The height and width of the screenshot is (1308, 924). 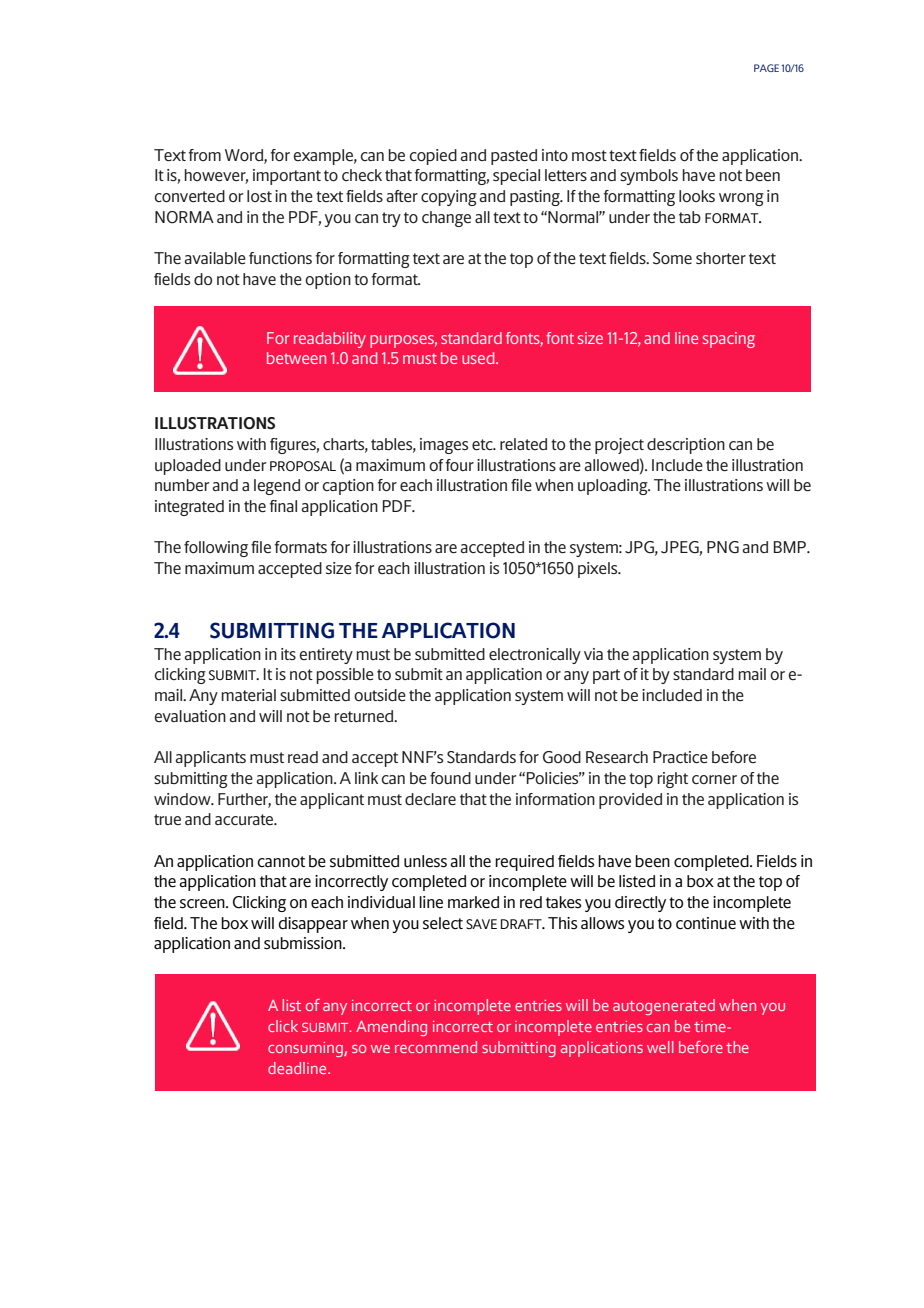 What do you see at coordinates (535, 656) in the screenshot?
I see `electronically` at bounding box center [535, 656].
